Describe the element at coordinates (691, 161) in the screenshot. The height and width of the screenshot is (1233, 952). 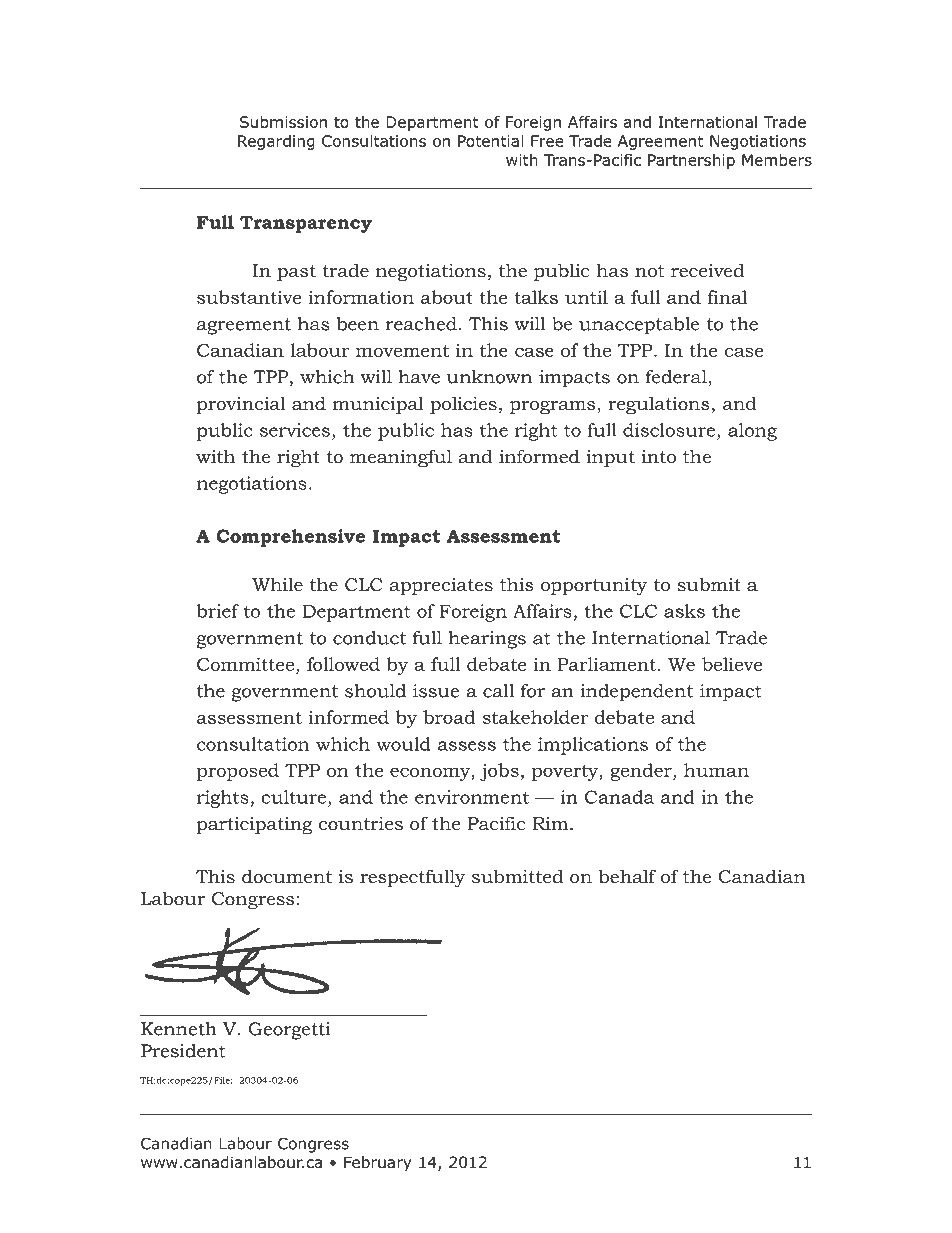
I see `Partnership` at that location.
